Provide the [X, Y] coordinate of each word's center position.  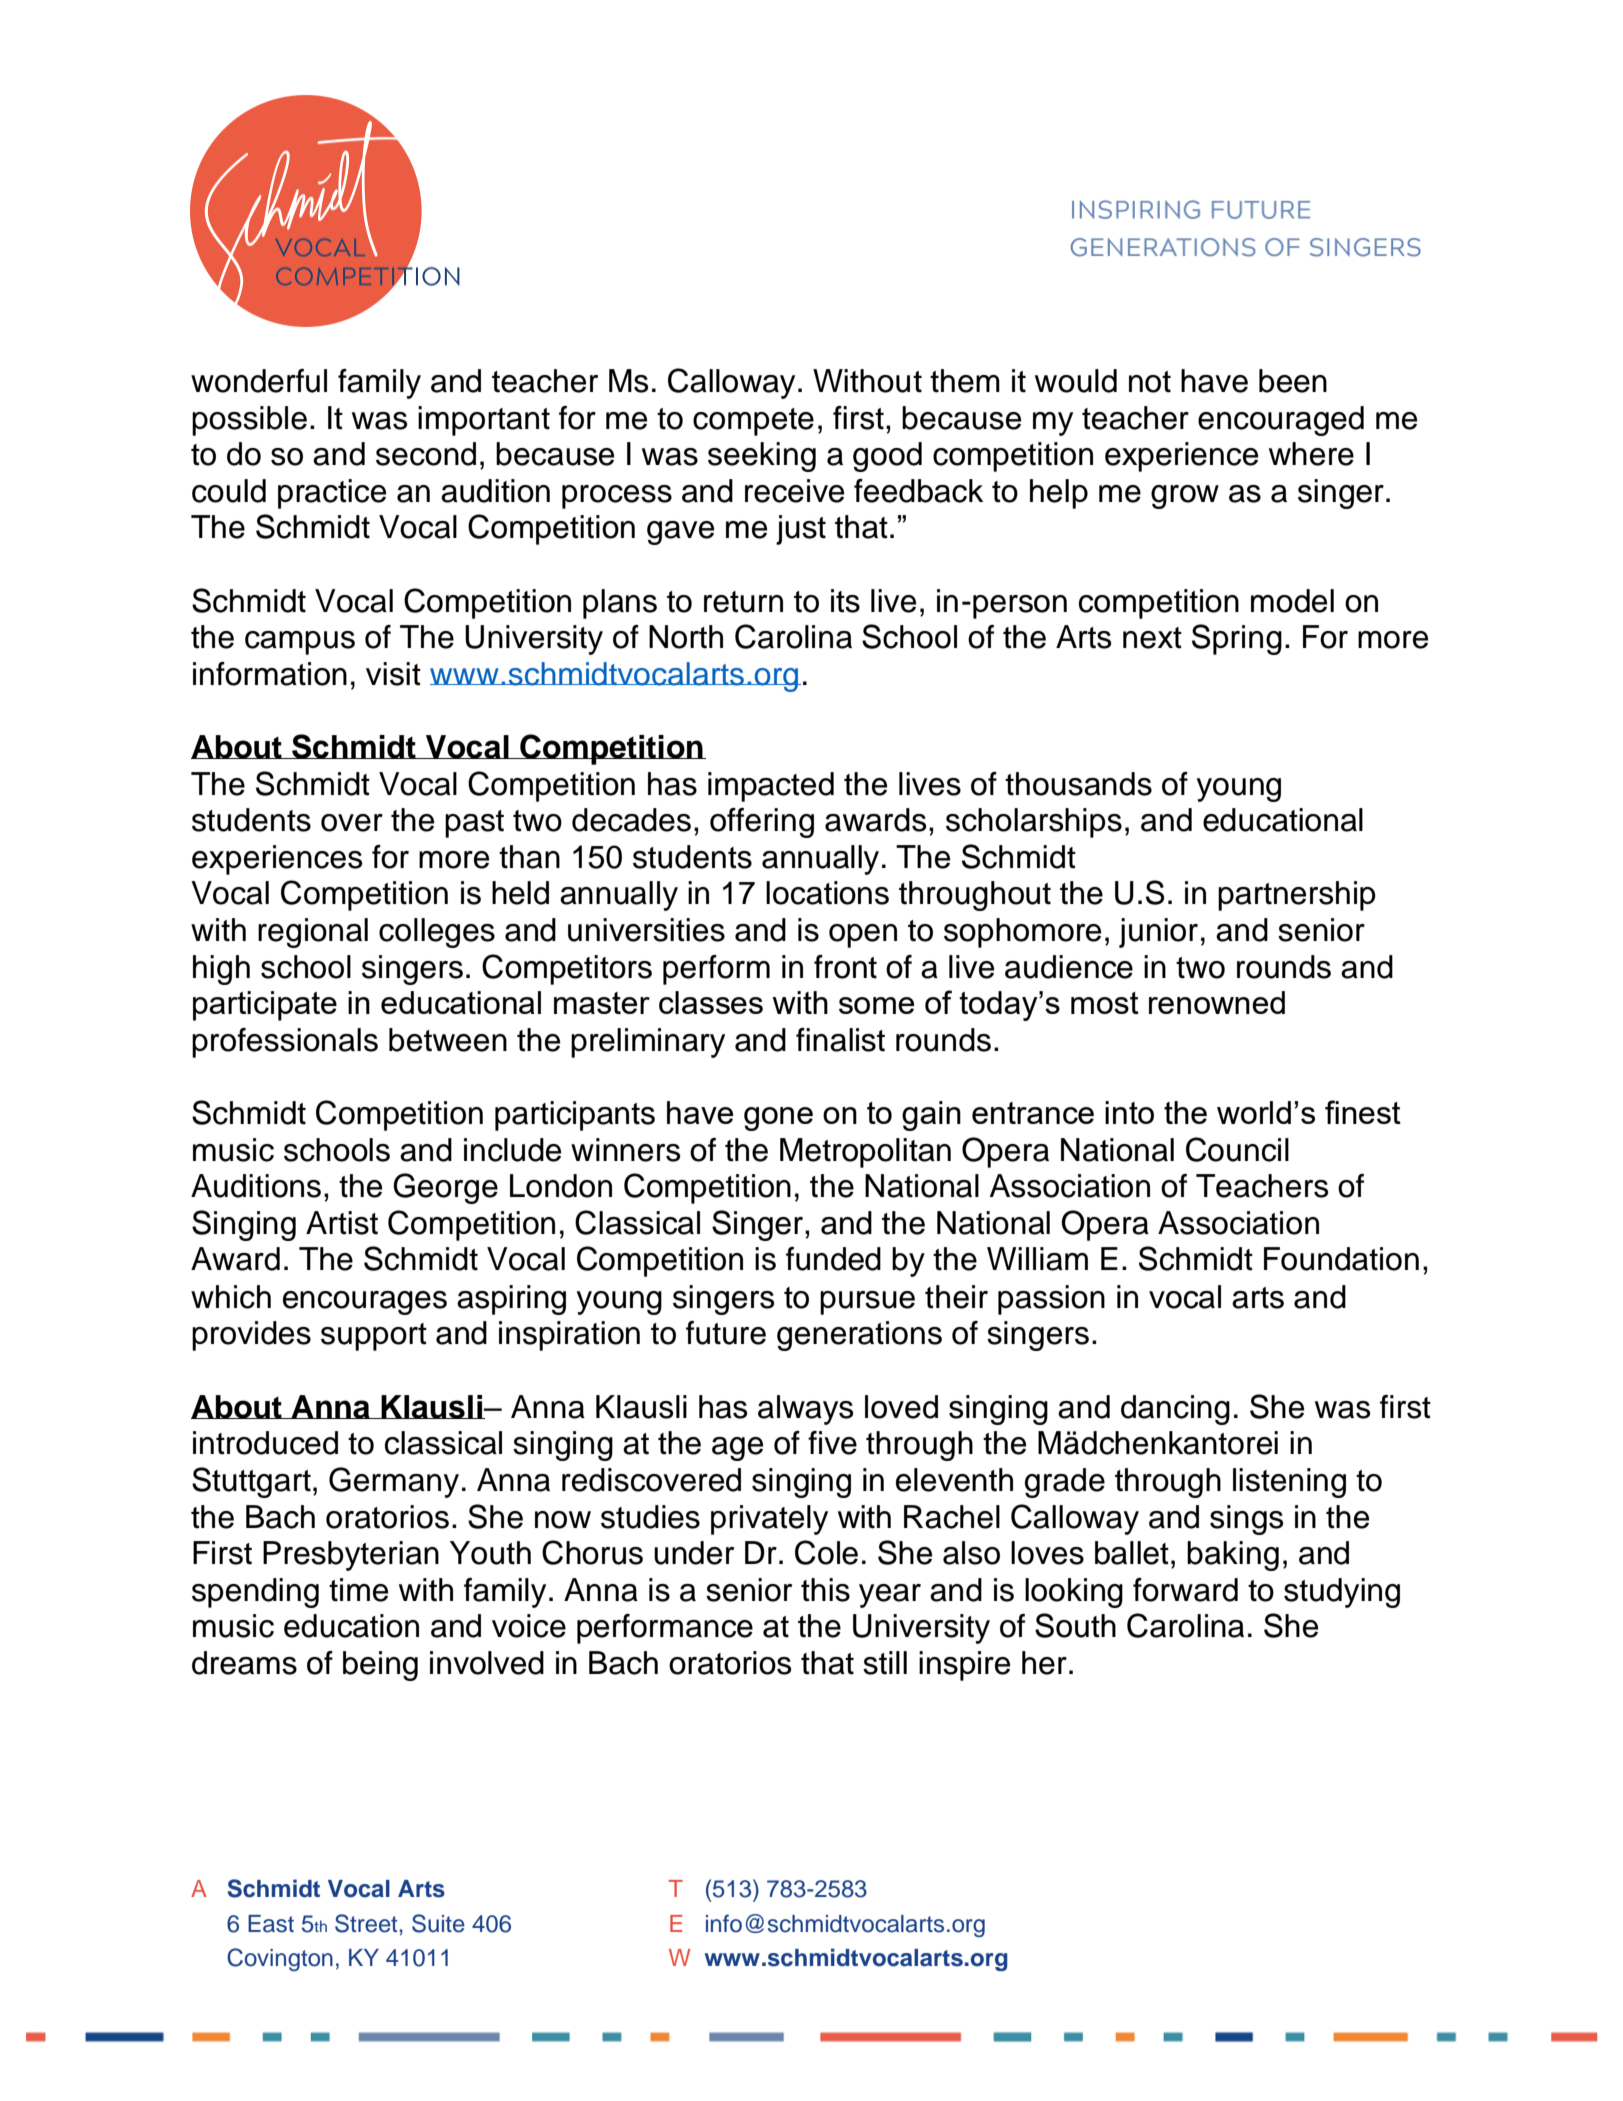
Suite [438, 1923]
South [1075, 1625]
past [474, 824]
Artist [342, 1223]
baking [1233, 1556]
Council [1237, 1149]
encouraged [1281, 421]
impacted [771, 787]
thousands [1078, 784]
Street [367, 1923]
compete [753, 422]
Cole [826, 1552]
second [426, 454]
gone [778, 1119]
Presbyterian [351, 1556]
